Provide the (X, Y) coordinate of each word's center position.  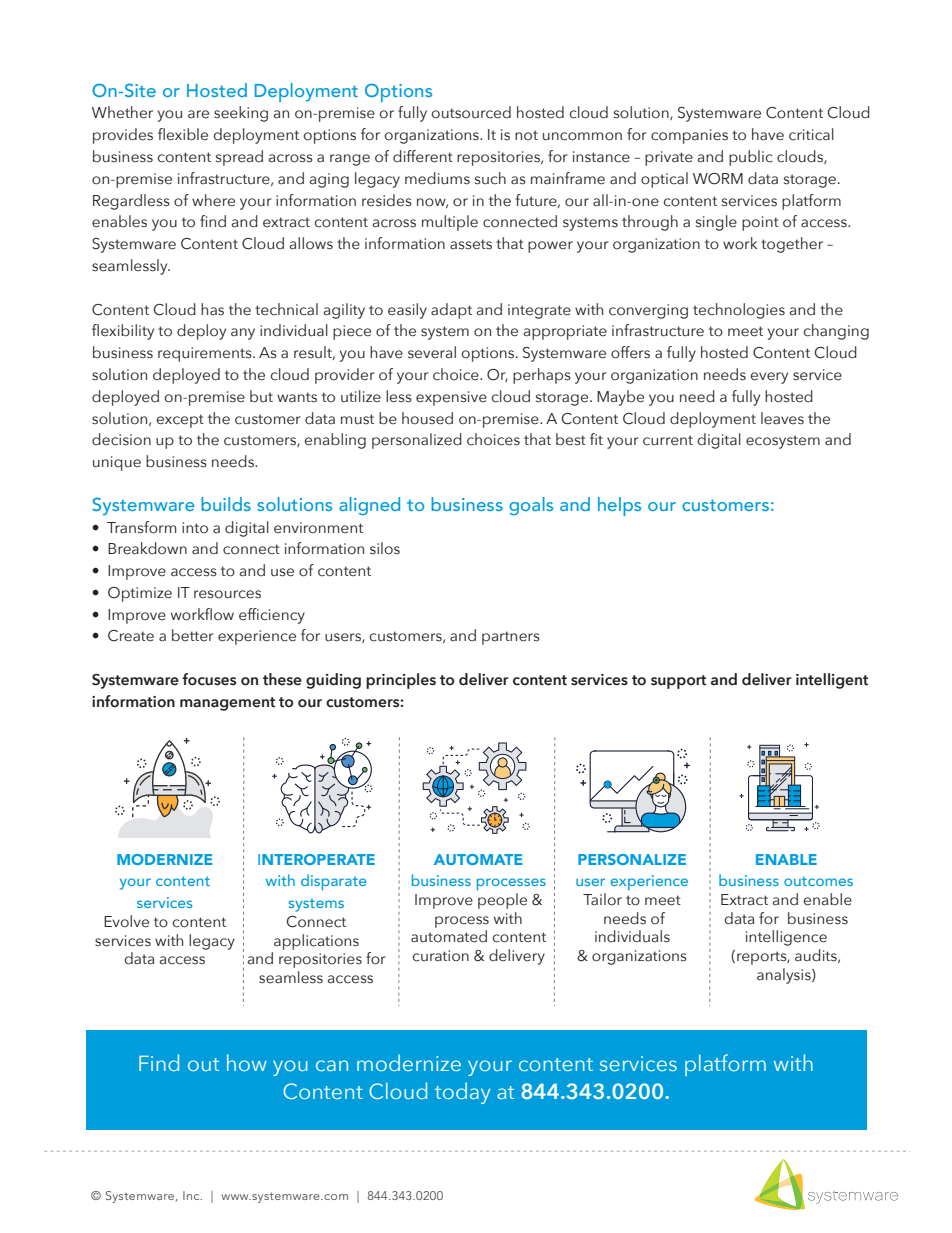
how (247, 1062)
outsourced (471, 112)
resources (227, 594)
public (751, 158)
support (678, 682)
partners (511, 638)
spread (239, 158)
